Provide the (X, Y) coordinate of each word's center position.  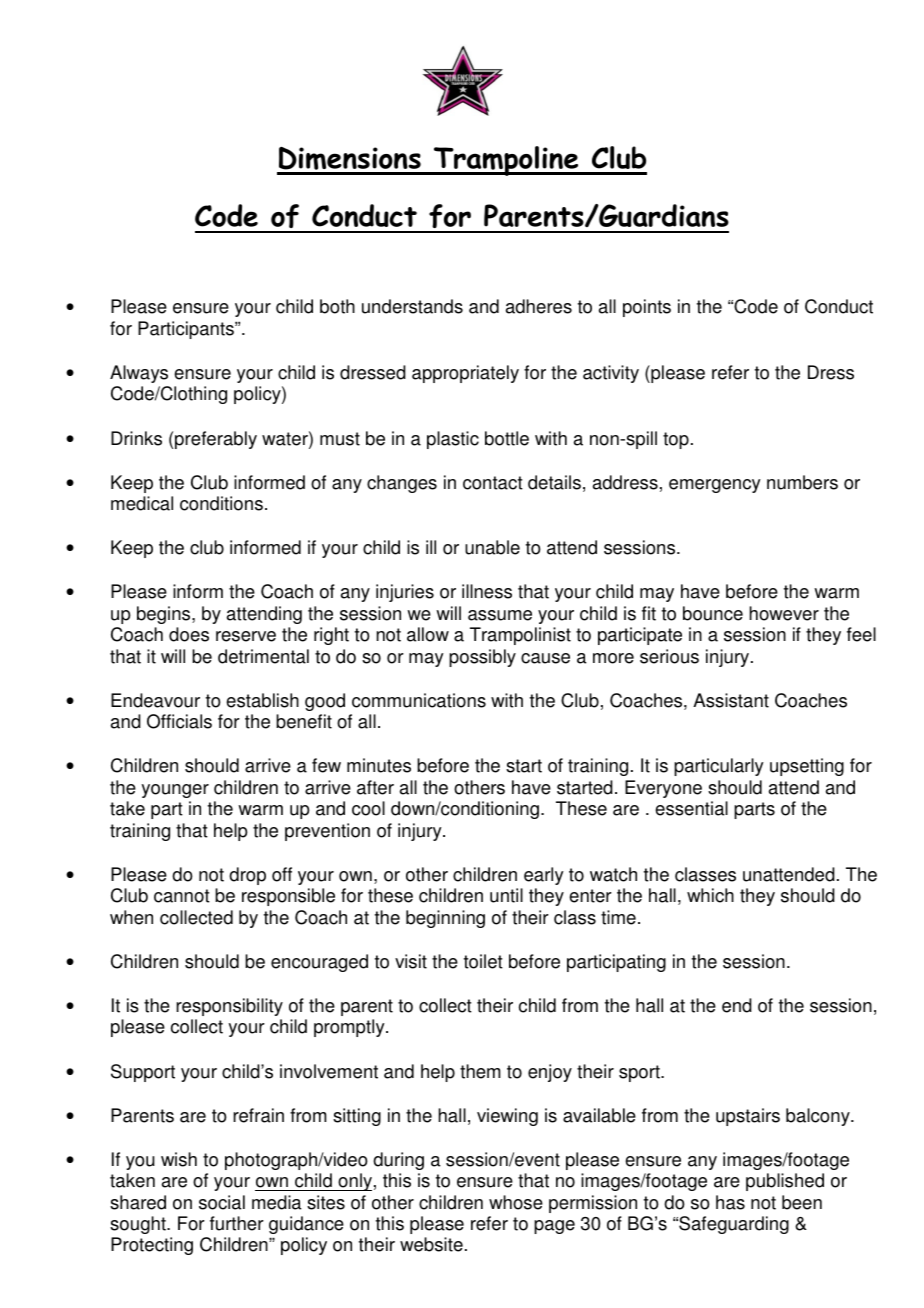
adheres (539, 306)
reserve (246, 636)
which (710, 895)
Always (139, 374)
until (506, 895)
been (802, 1202)
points (647, 308)
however (784, 613)
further (237, 1223)
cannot (182, 896)
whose (516, 1202)
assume (500, 615)
